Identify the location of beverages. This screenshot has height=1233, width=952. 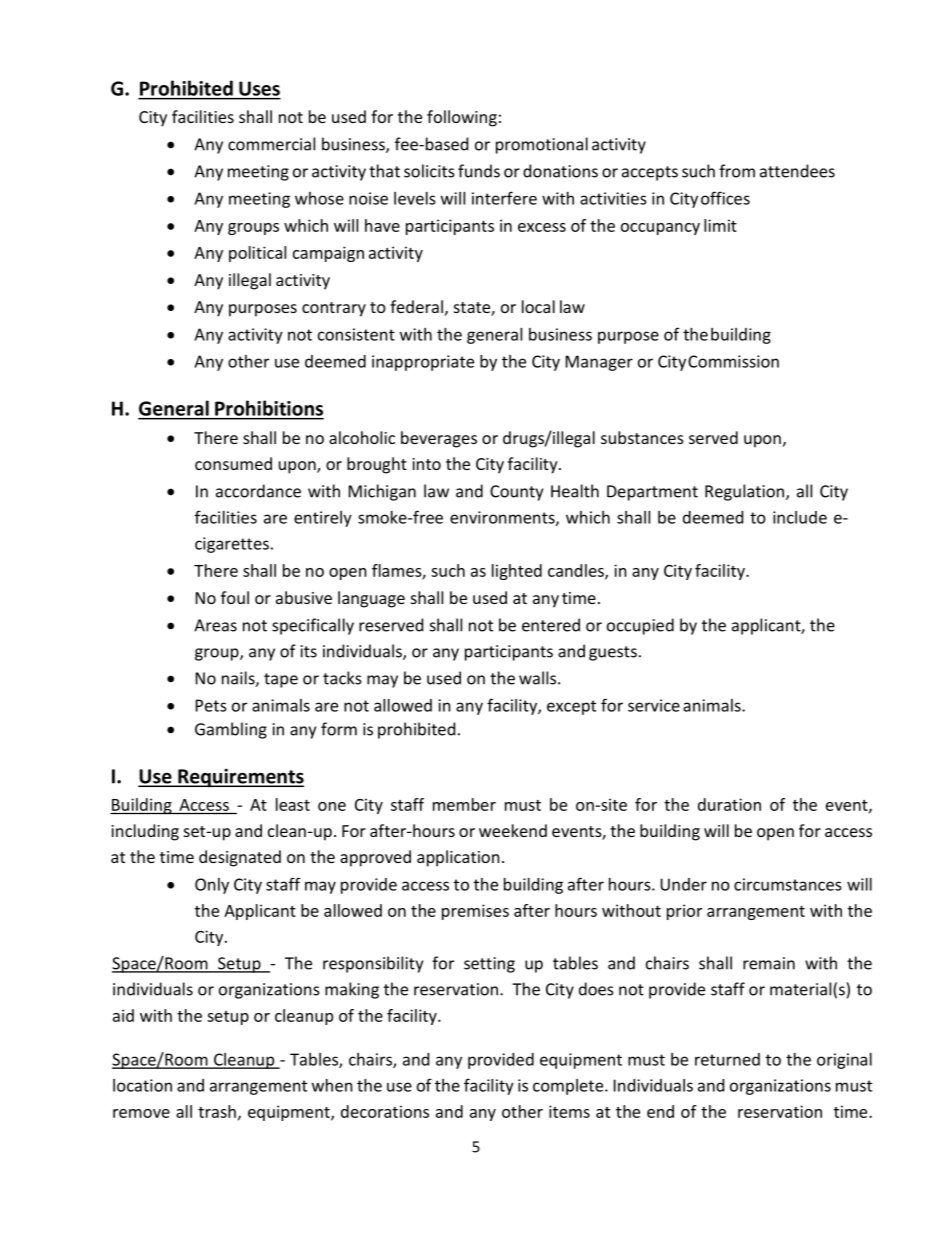
(439, 439).
